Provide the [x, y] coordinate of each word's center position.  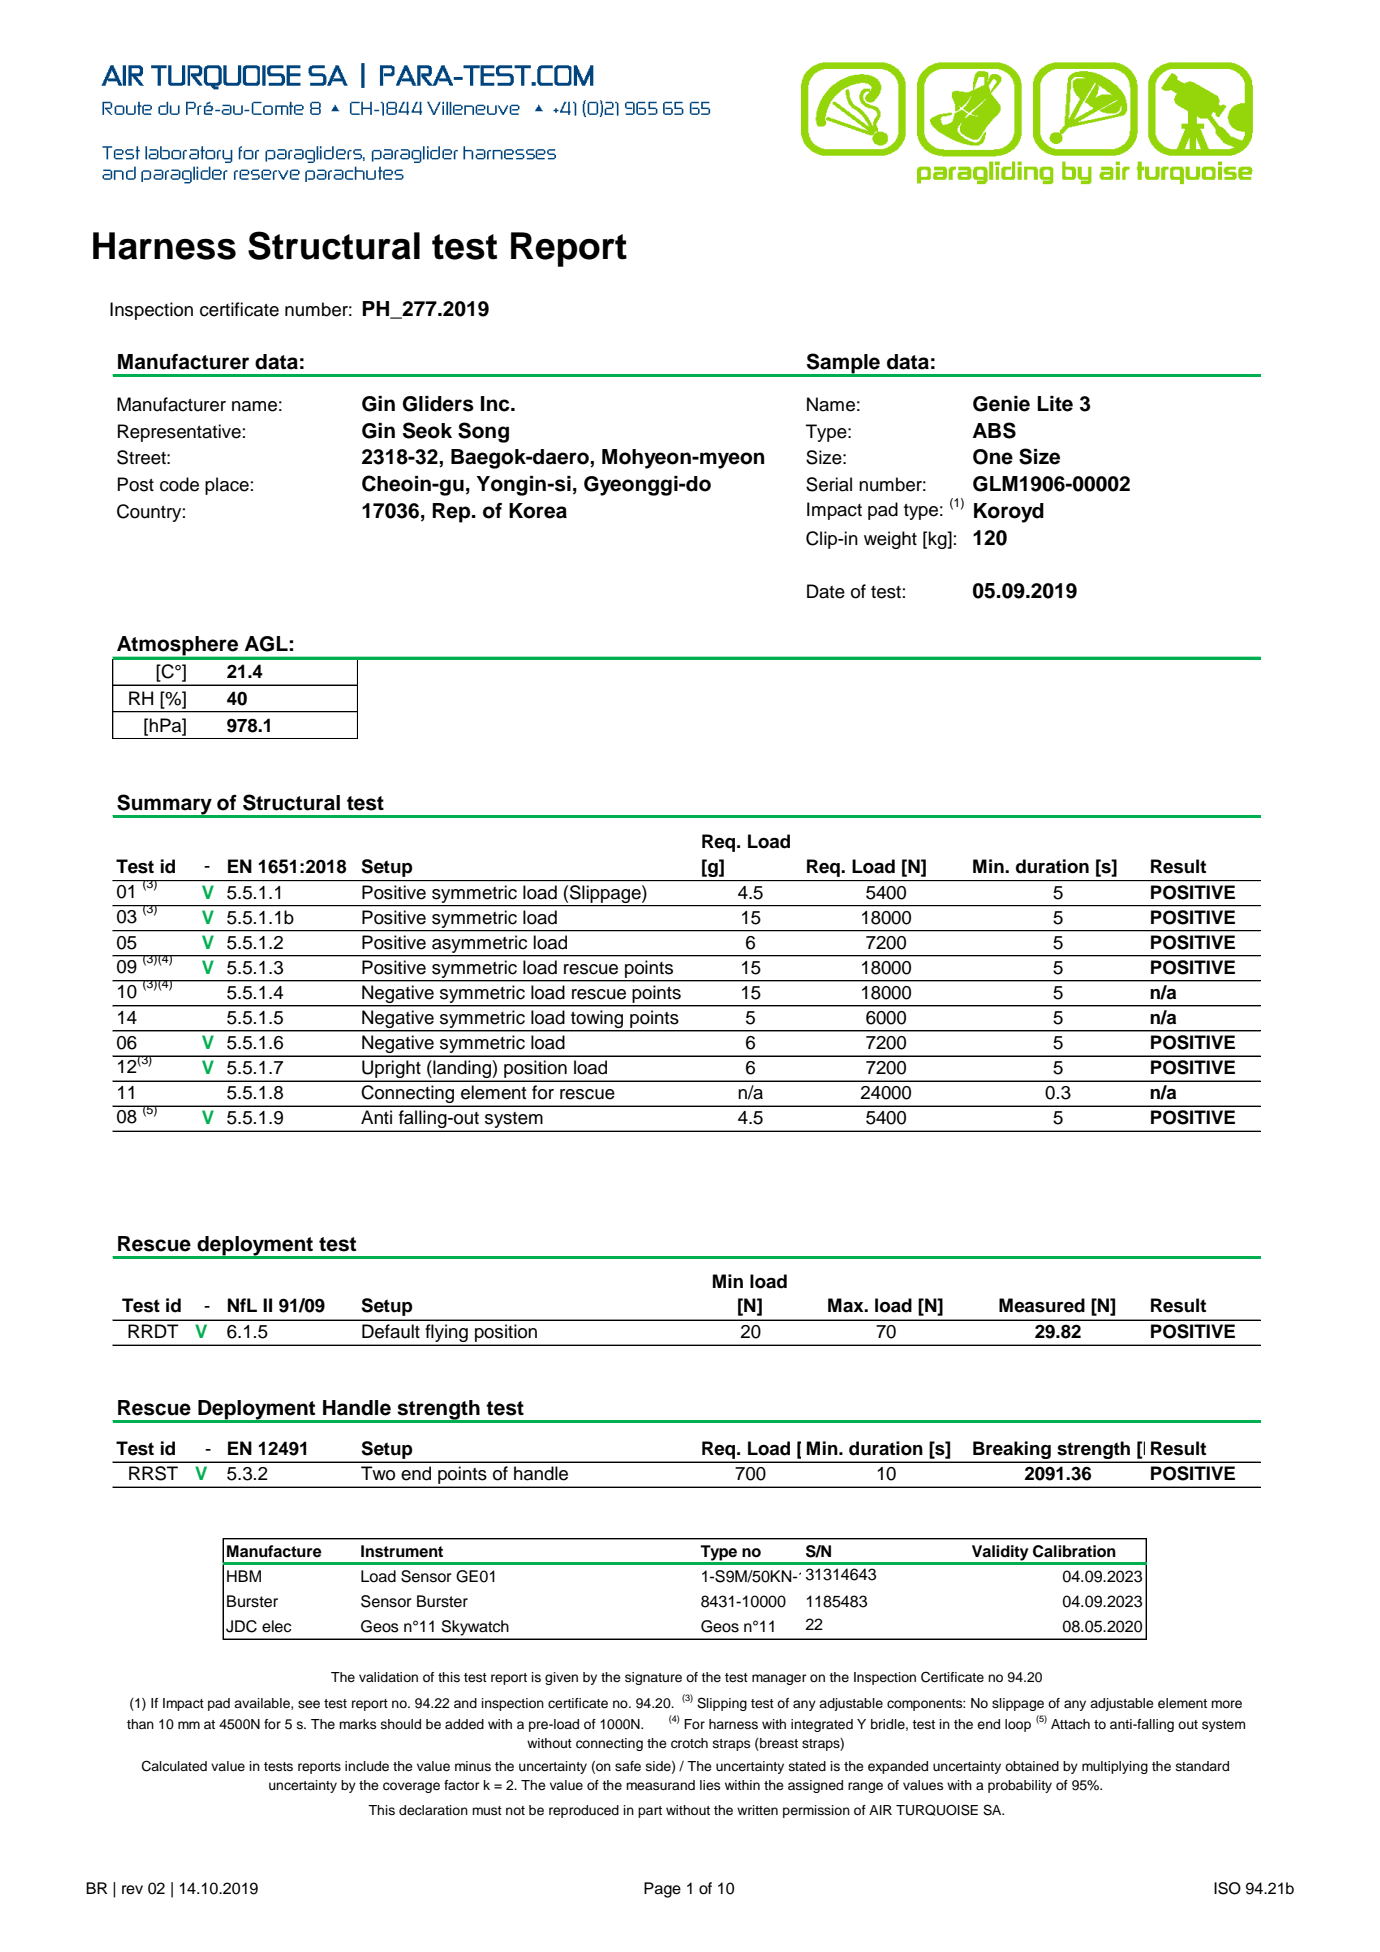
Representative [179, 433]
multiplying [1115, 1767]
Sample [843, 364]
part [650, 1812]
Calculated [174, 1766]
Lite [1055, 404]
